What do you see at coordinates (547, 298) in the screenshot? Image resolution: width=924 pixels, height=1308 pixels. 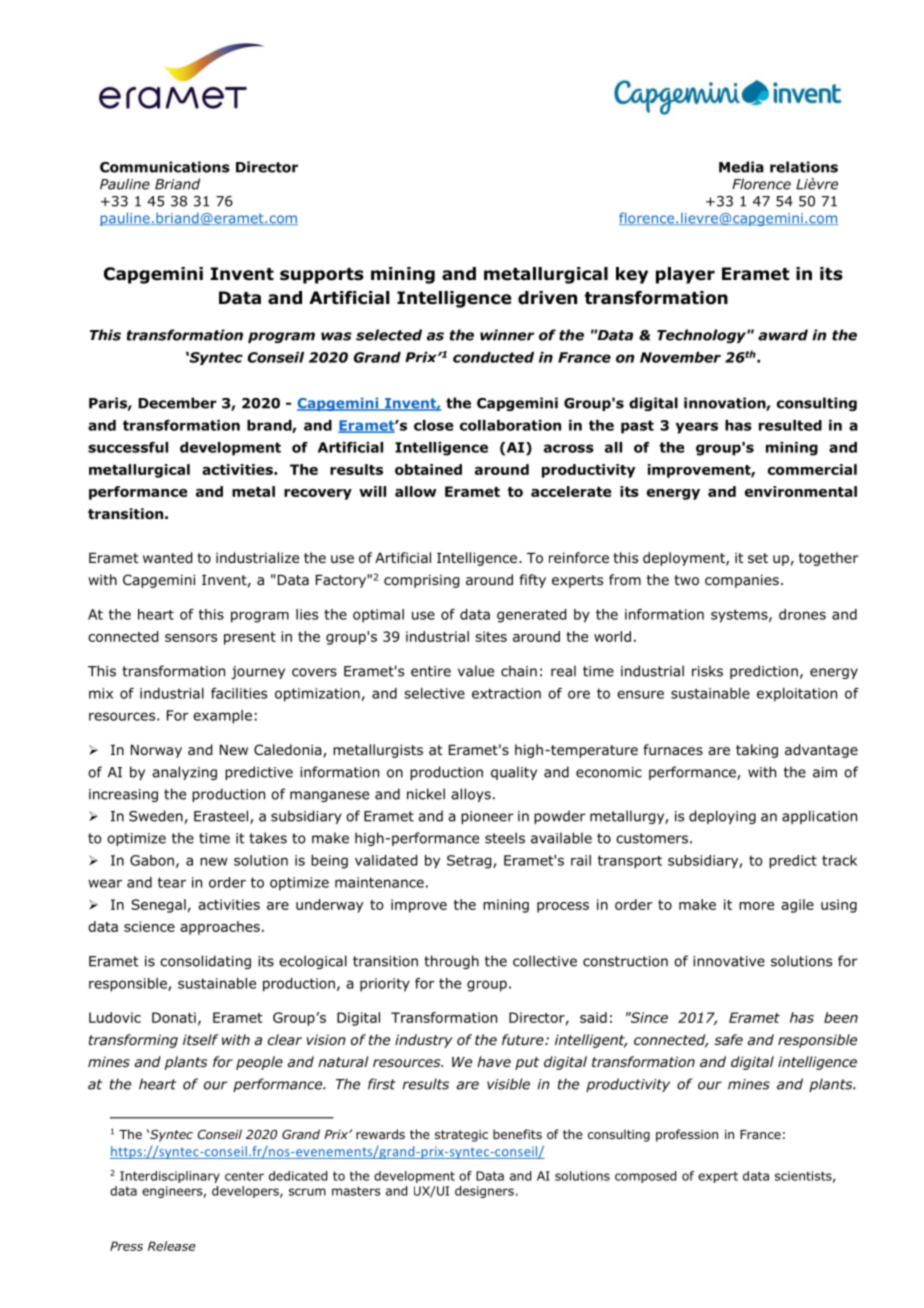 I see `driven` at bounding box center [547, 298].
